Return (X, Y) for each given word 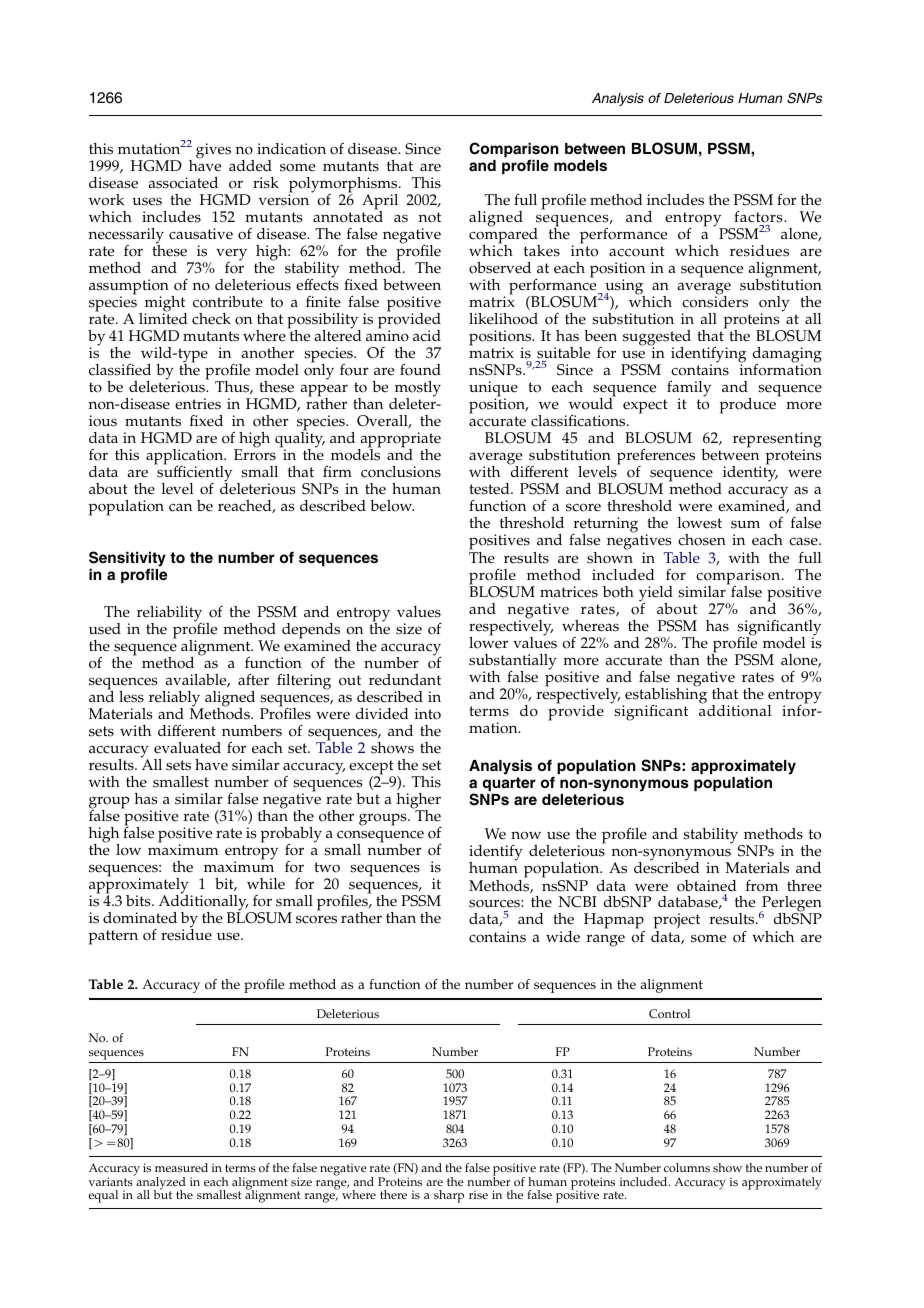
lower (488, 641)
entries (198, 404)
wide (563, 937)
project (677, 922)
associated (183, 183)
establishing (665, 695)
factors (759, 216)
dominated (140, 918)
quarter (509, 784)
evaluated (187, 748)
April (380, 203)
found (420, 369)
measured (181, 1168)
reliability (170, 615)
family (688, 390)
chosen (702, 540)
